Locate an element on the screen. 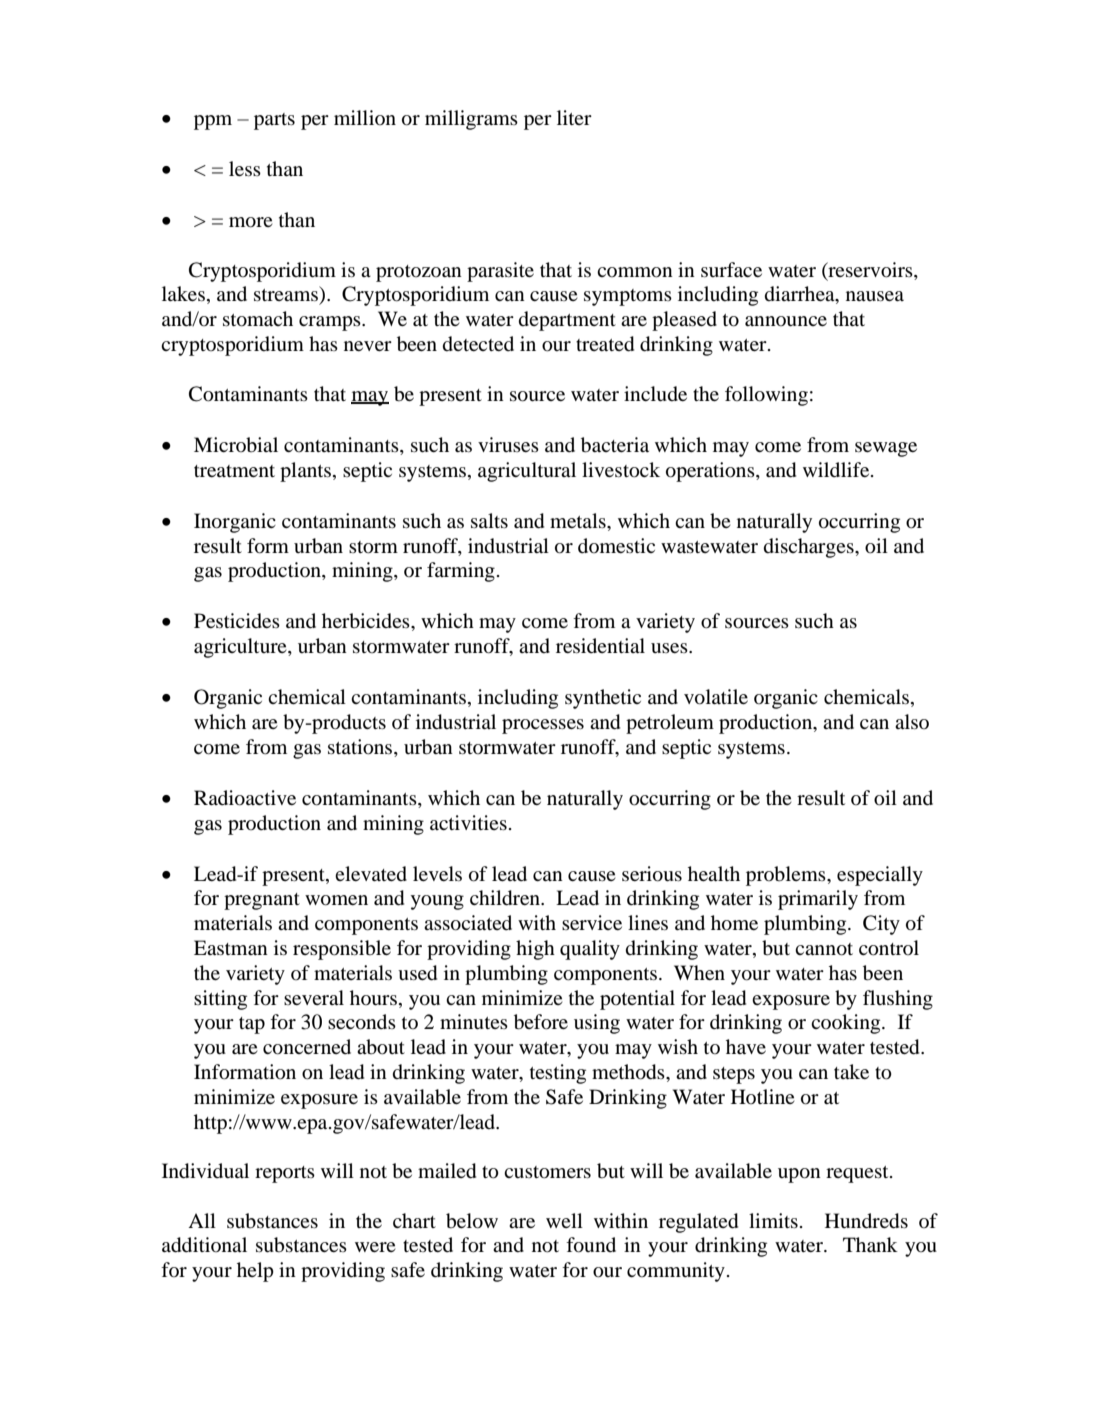 The image size is (1099, 1422). cannot is located at coordinates (824, 949).
